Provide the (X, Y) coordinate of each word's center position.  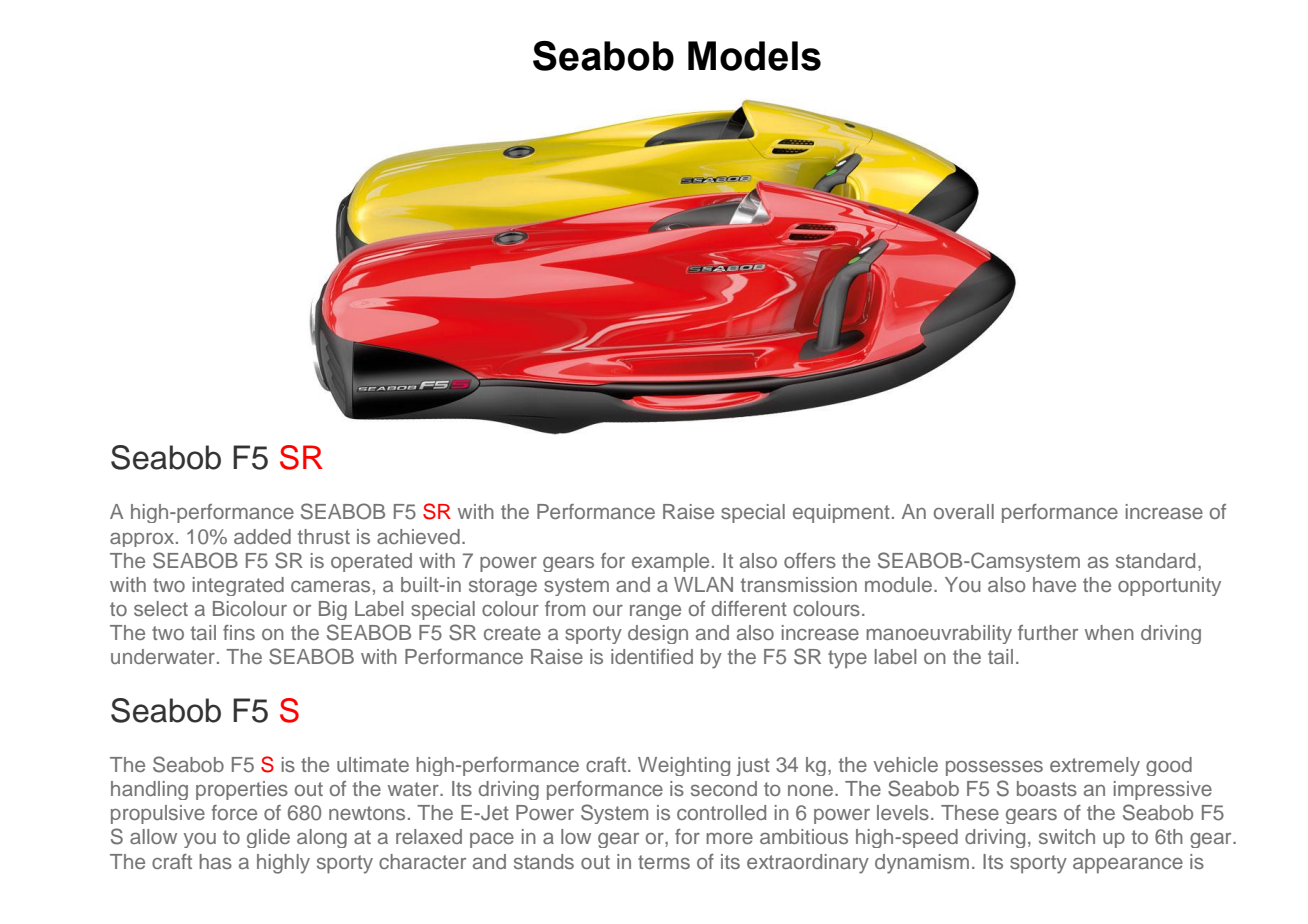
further (1048, 632)
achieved (418, 536)
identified (652, 656)
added (262, 536)
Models (754, 56)
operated (371, 562)
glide (268, 838)
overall (964, 511)
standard (1155, 560)
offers (810, 560)
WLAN (703, 584)
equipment (841, 513)
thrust (324, 536)
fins (239, 632)
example (670, 562)
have (1054, 584)
